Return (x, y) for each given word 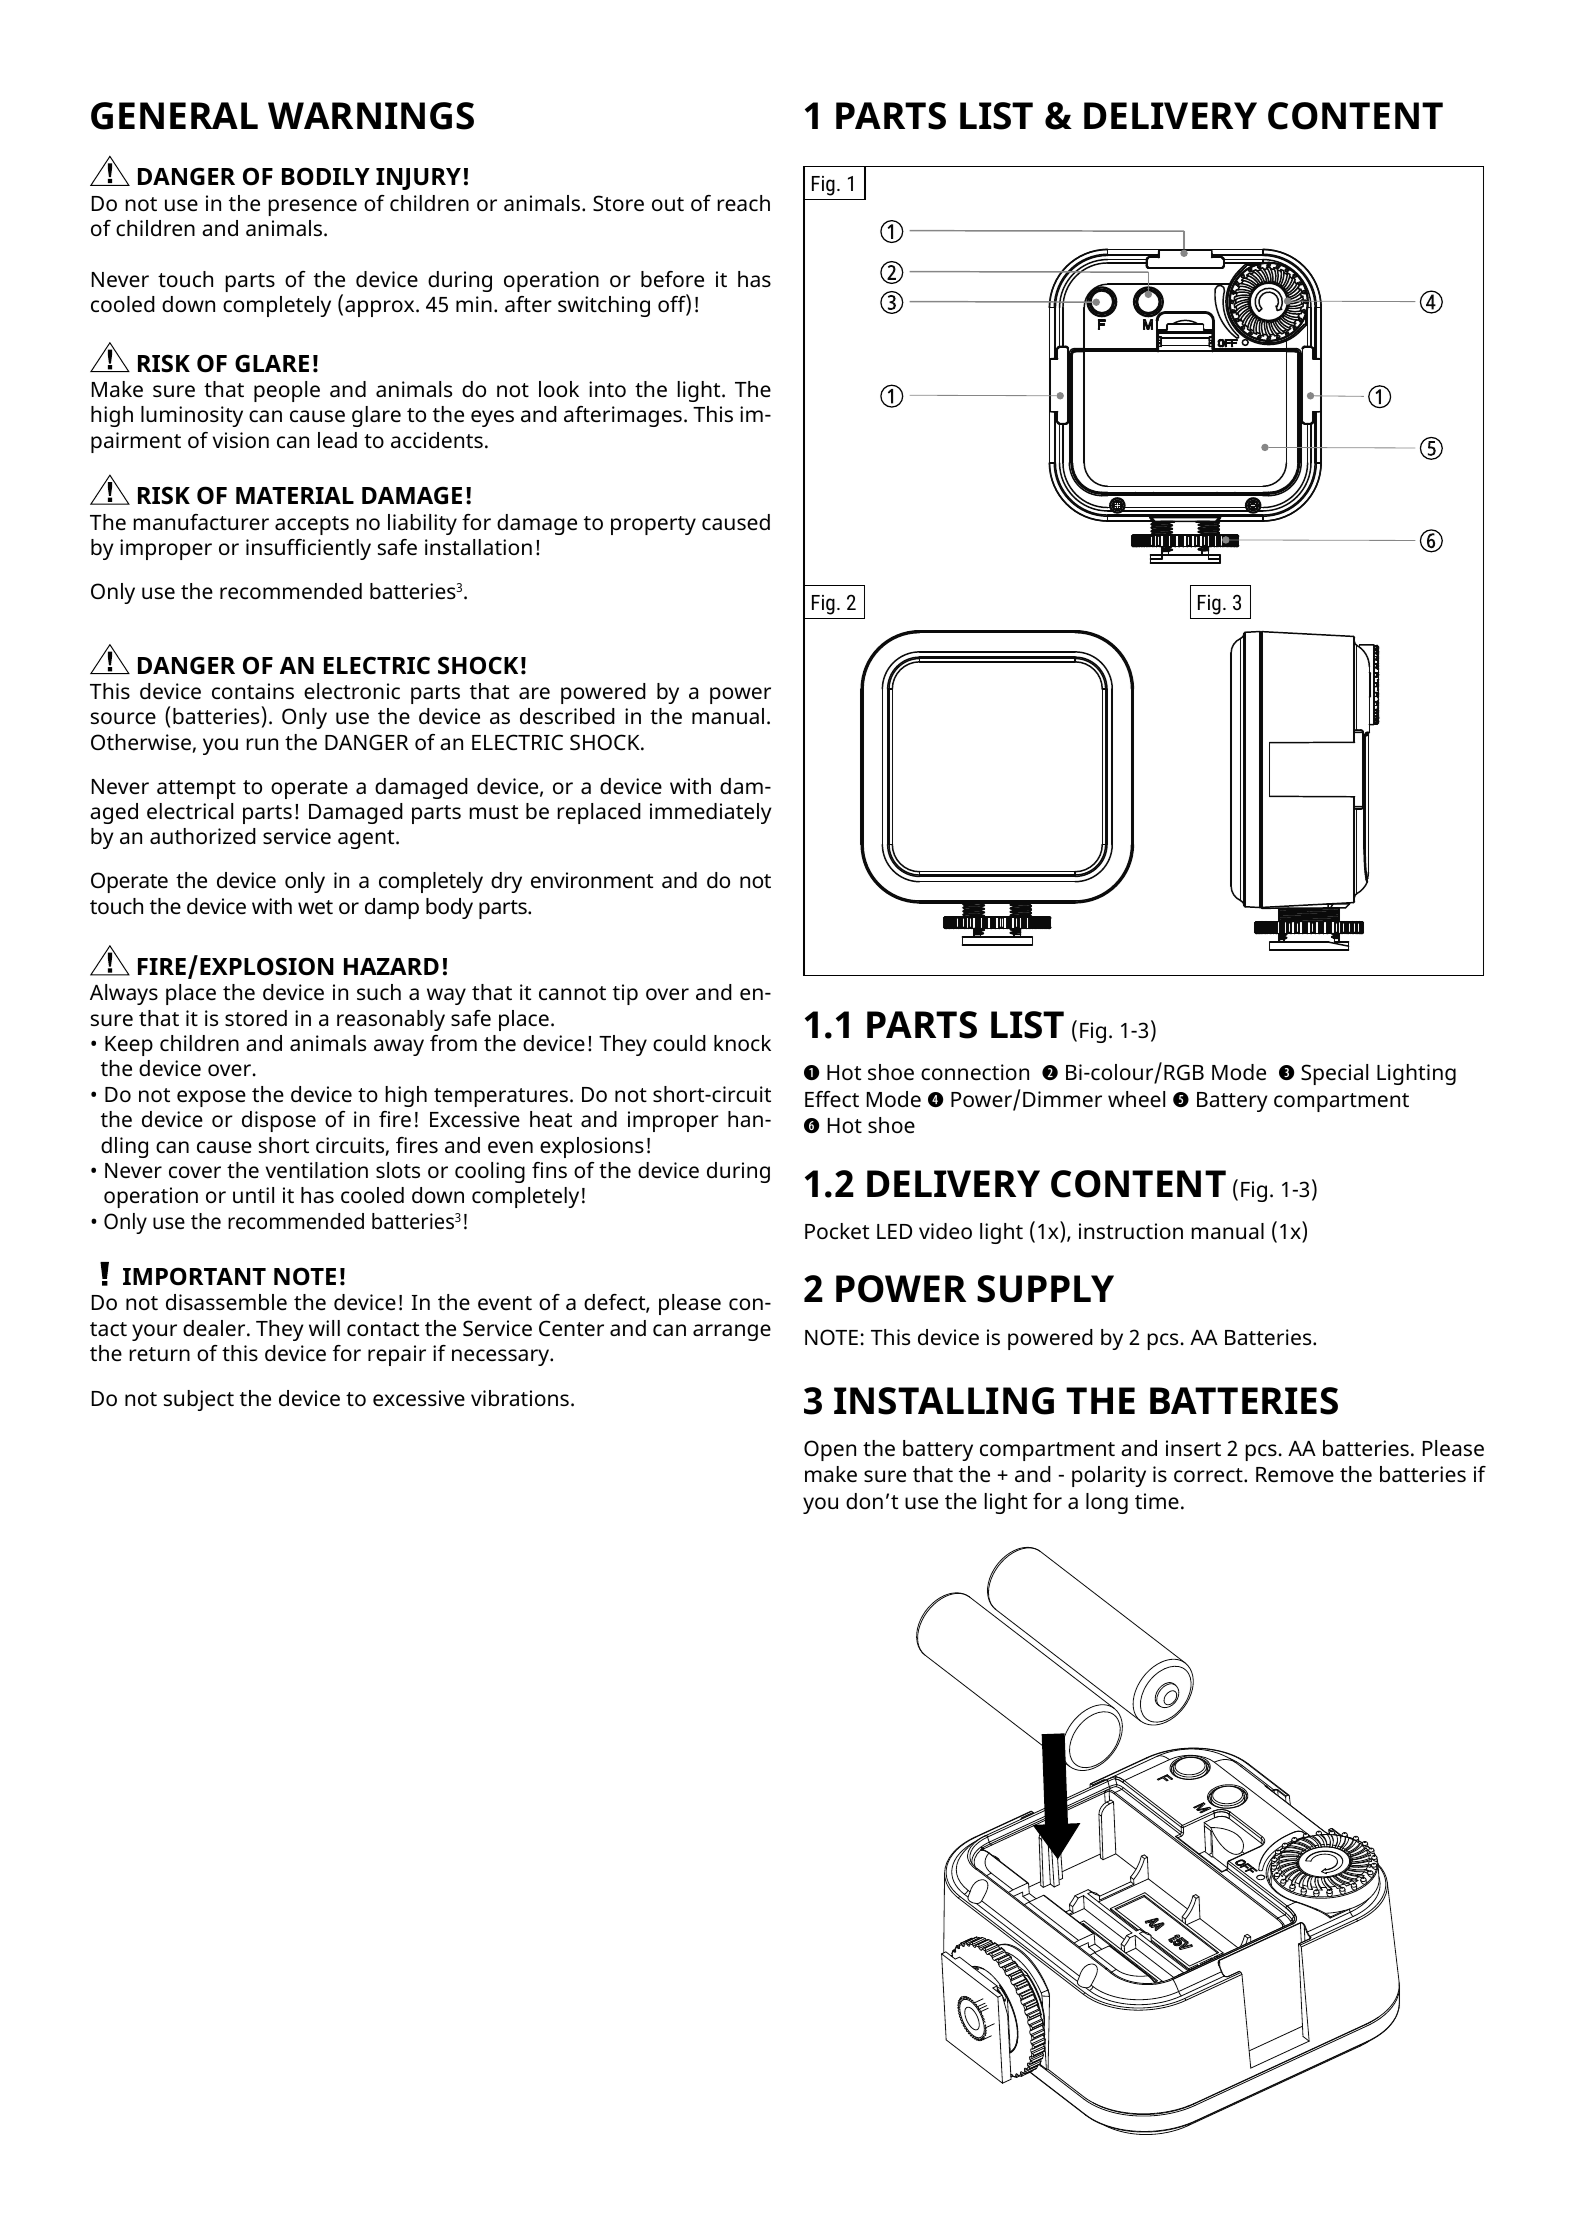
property (653, 525)
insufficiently (308, 549)
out (668, 204)
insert (1193, 1448)
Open (830, 1450)
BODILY (326, 176)
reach (743, 203)
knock (742, 1043)
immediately (711, 813)
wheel (1136, 1099)
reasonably (391, 1020)
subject (199, 1400)
